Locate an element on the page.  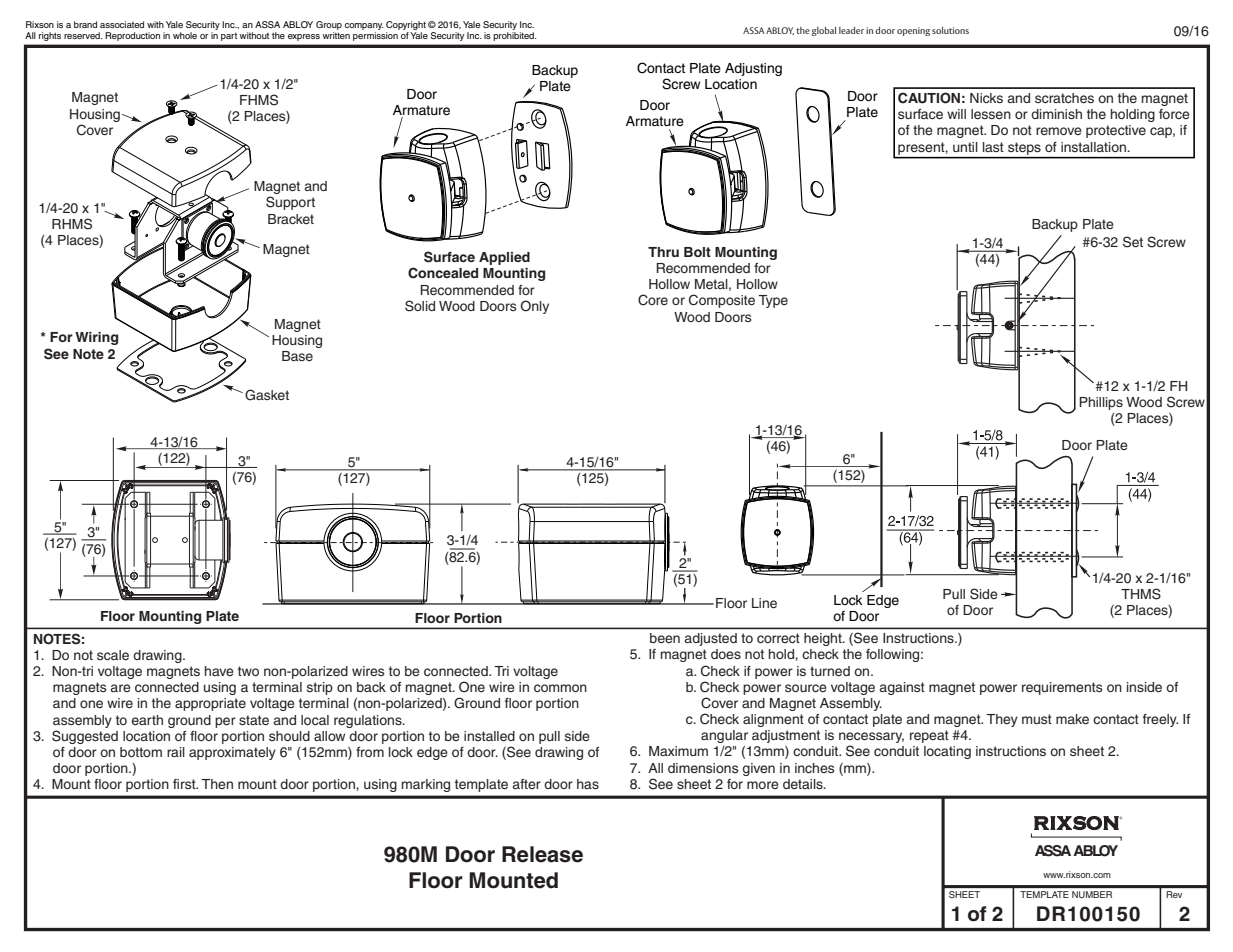
Adjusting is located at coordinates (753, 69).
